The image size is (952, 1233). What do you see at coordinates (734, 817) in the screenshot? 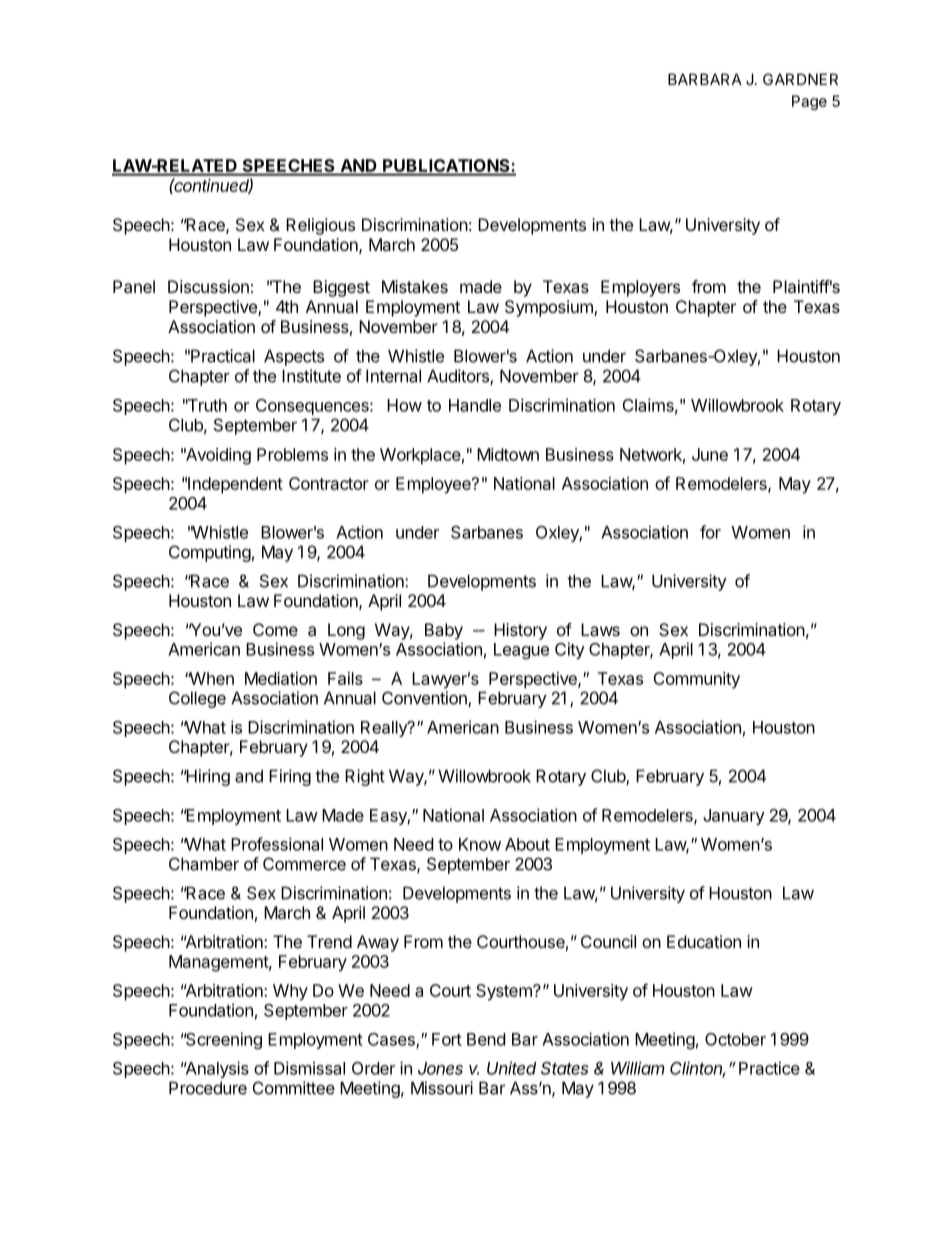
I see `January` at bounding box center [734, 817].
